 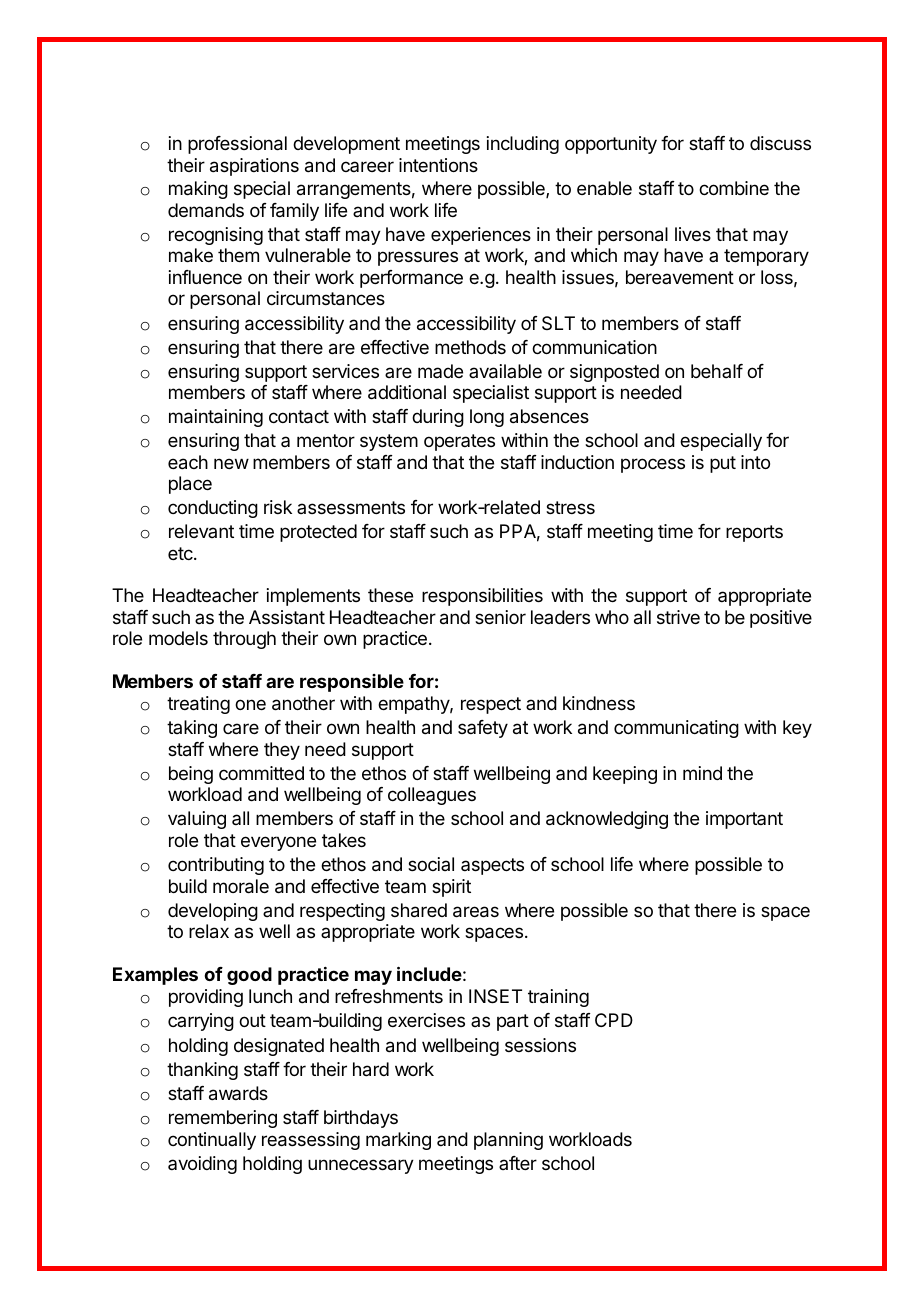 What do you see at coordinates (438, 165) in the screenshot?
I see `intentions` at bounding box center [438, 165].
